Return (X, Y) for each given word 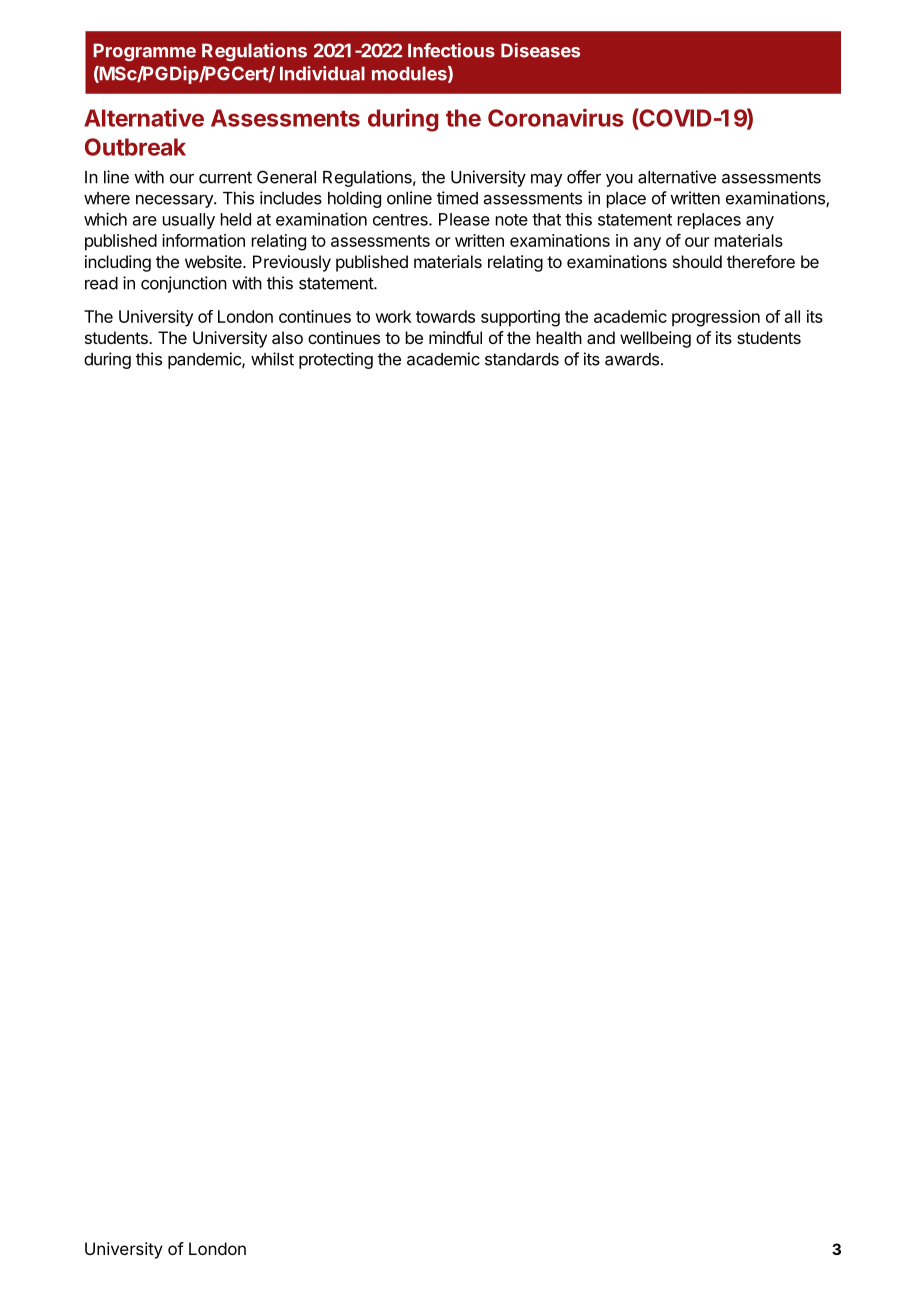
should (697, 261)
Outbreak (135, 147)
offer (584, 177)
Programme (144, 52)
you (619, 180)
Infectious (451, 50)
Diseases (540, 50)
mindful (455, 337)
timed (457, 198)
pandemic (205, 360)
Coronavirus (556, 117)
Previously (292, 263)
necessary (175, 201)
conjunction (184, 284)
